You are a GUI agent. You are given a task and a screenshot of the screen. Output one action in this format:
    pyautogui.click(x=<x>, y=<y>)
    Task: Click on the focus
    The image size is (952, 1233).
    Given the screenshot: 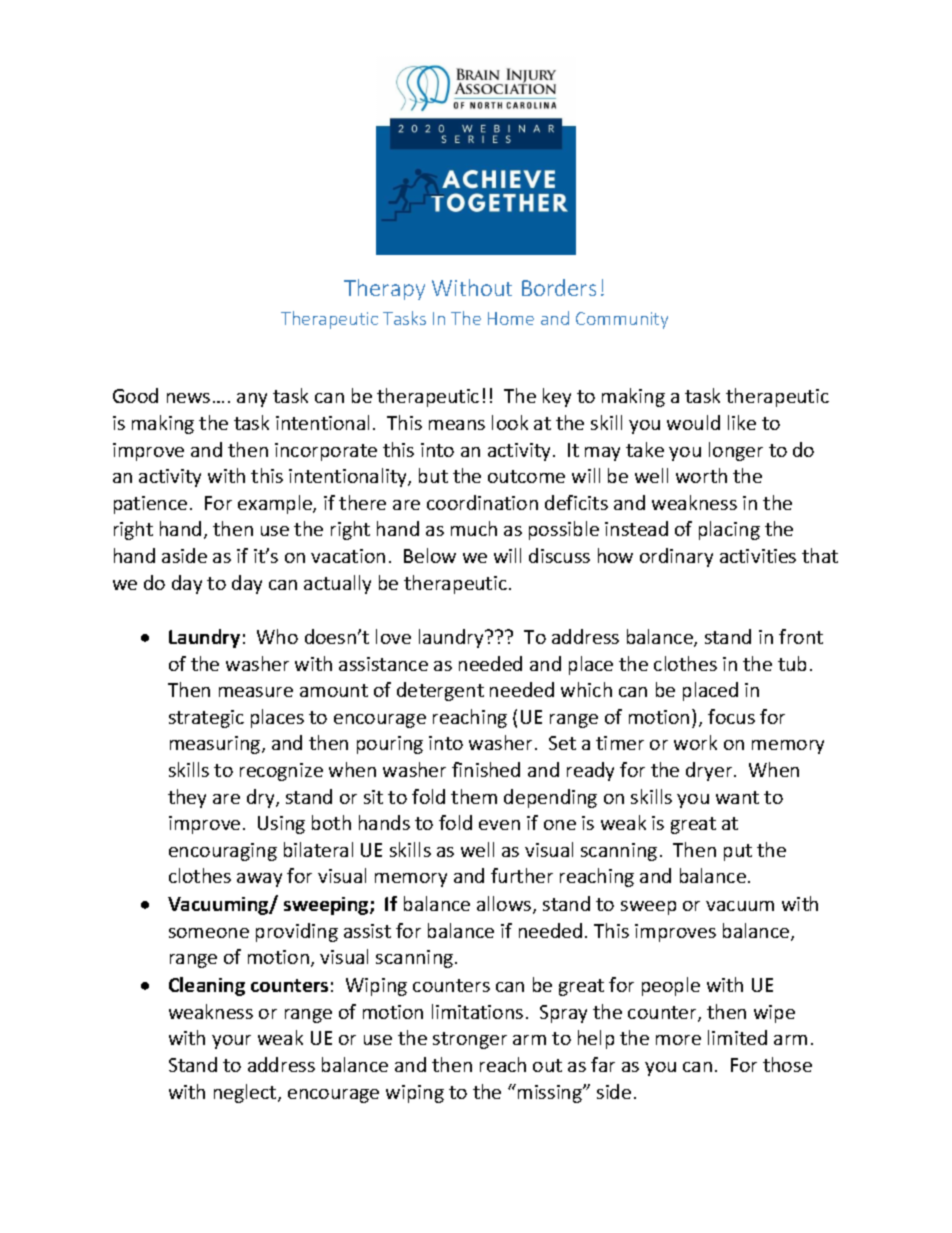 What is the action you would take?
    pyautogui.click(x=731, y=716)
